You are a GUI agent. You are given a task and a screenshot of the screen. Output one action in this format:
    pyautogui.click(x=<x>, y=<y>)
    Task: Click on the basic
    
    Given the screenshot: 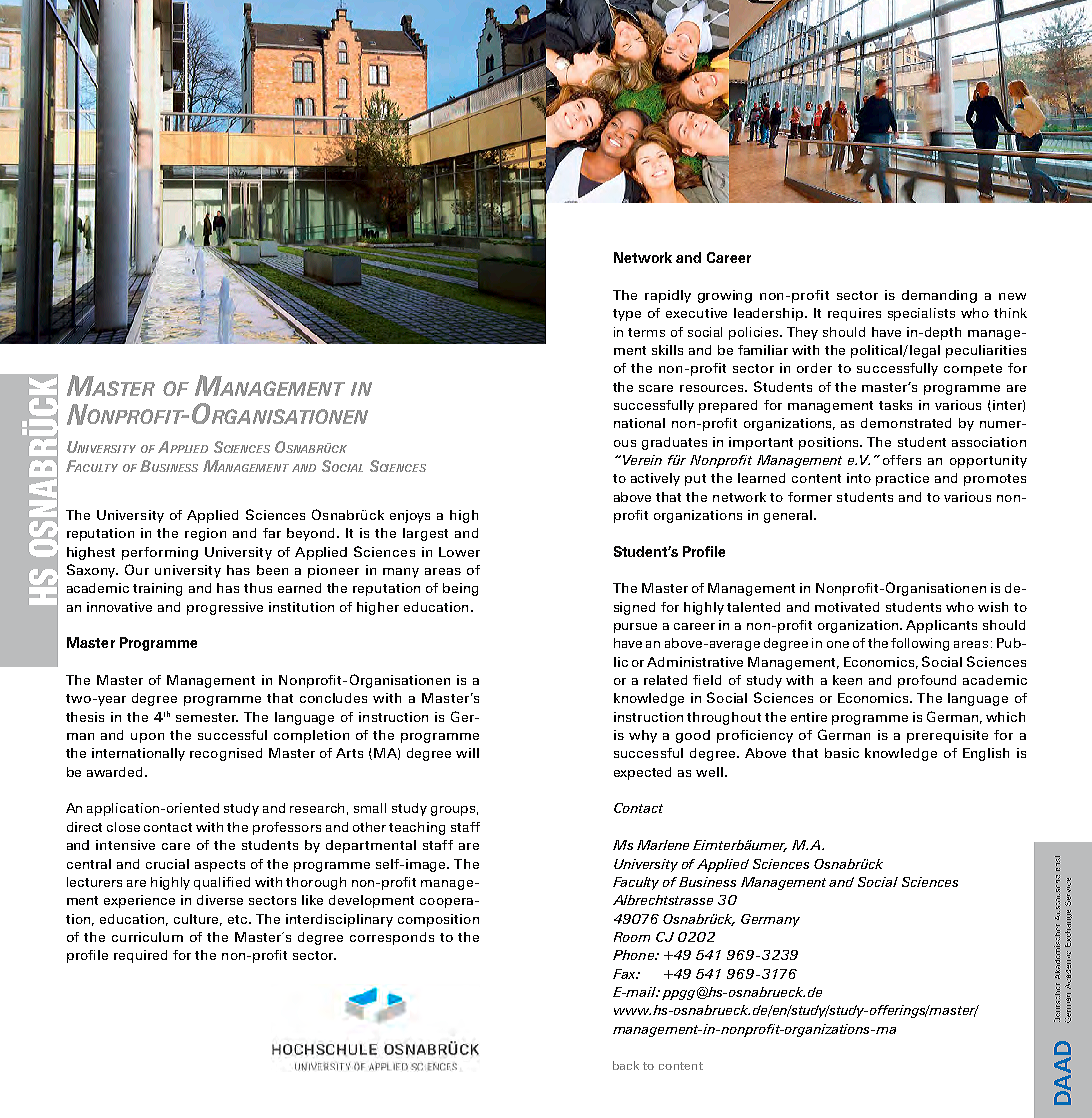 What is the action you would take?
    pyautogui.click(x=842, y=753)
